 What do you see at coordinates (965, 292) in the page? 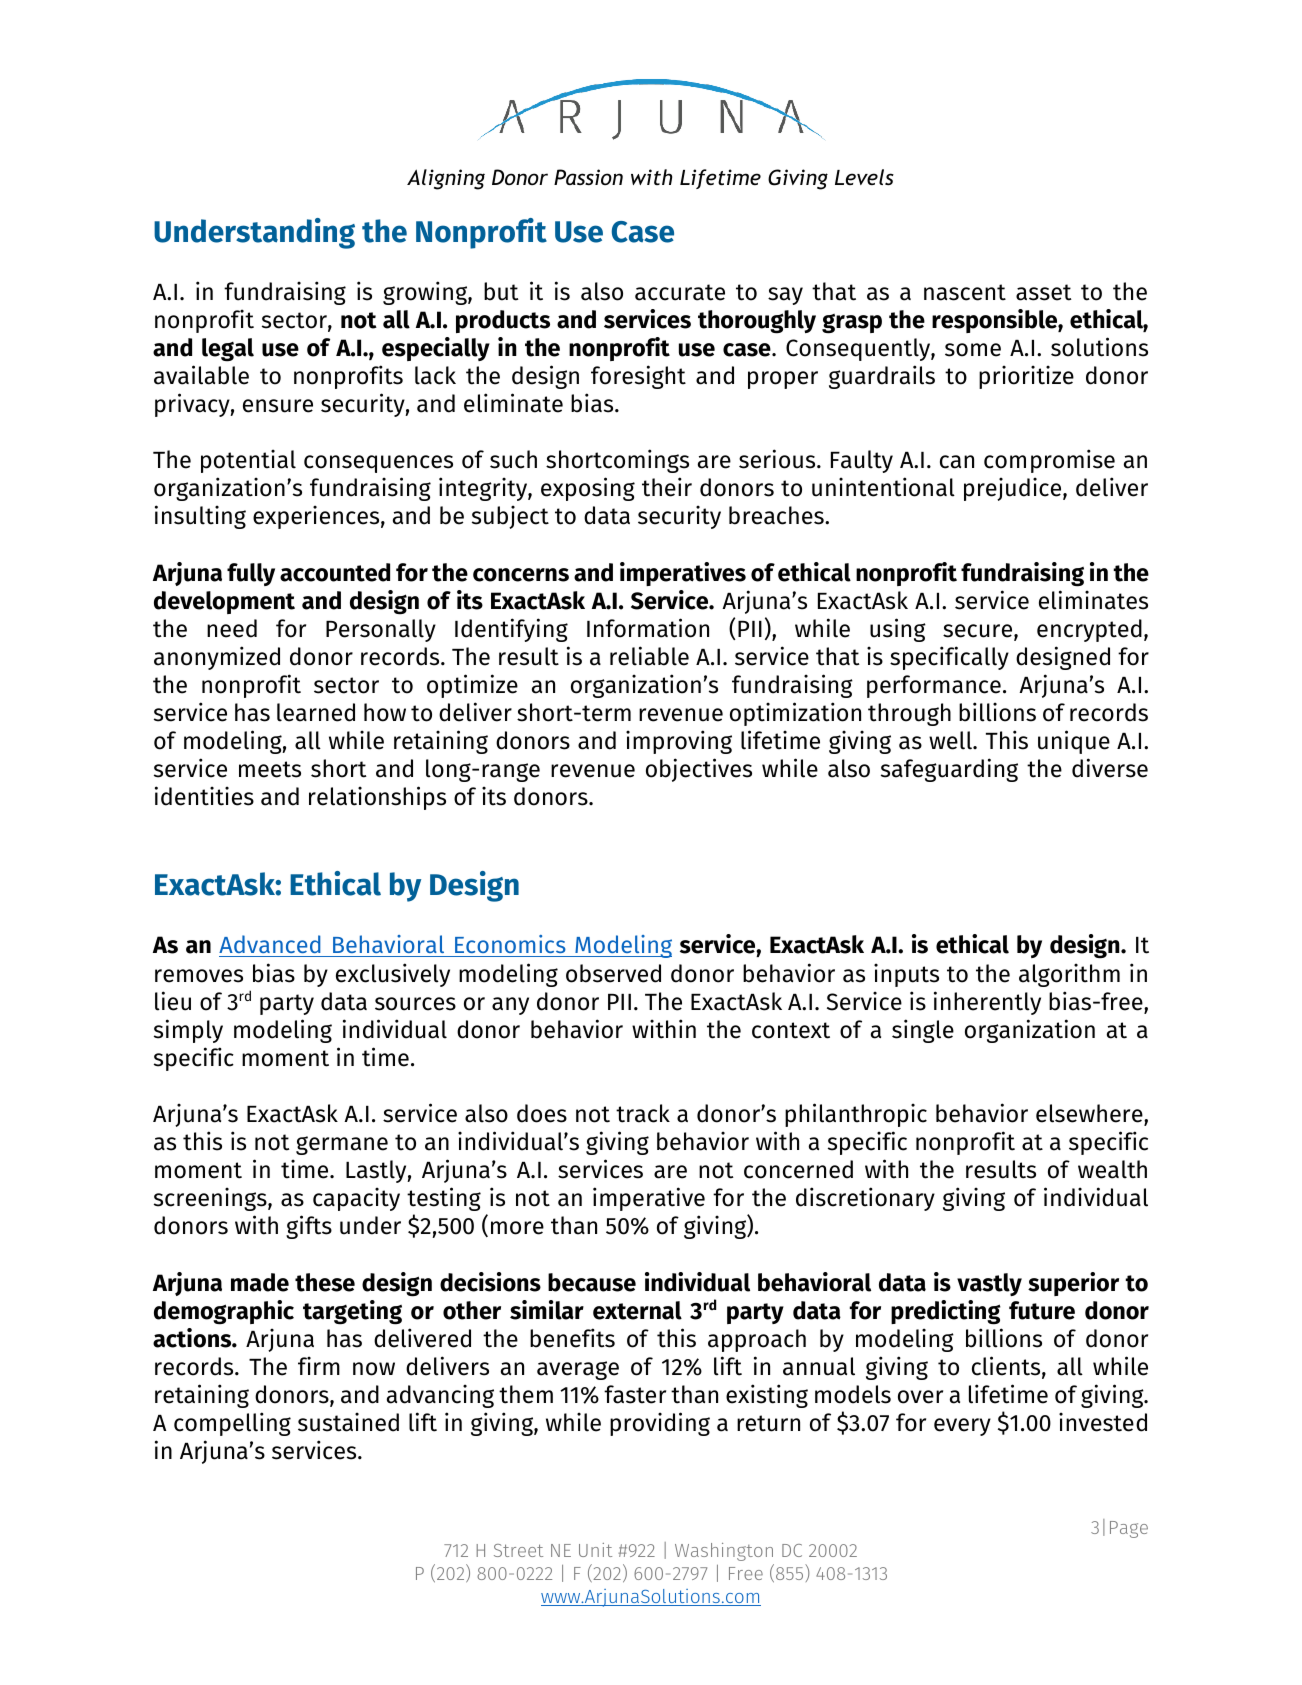
I see `nascent` at bounding box center [965, 292].
